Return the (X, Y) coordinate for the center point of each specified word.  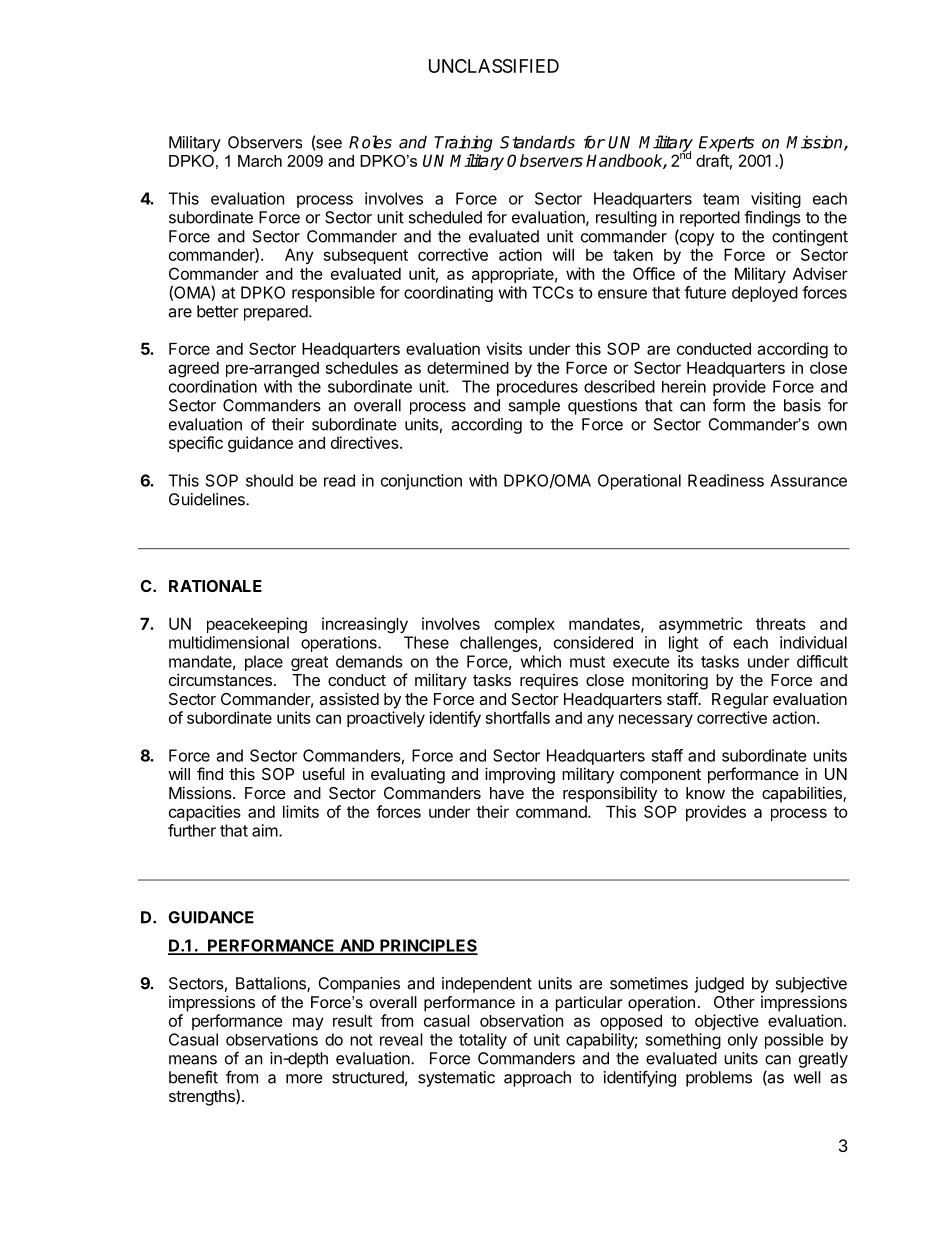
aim (265, 830)
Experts (726, 144)
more (304, 1079)
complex (524, 625)
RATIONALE (215, 586)
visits (504, 348)
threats (781, 623)
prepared (277, 313)
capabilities (803, 794)
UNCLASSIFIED (494, 66)
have (507, 793)
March (260, 161)
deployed (765, 294)
